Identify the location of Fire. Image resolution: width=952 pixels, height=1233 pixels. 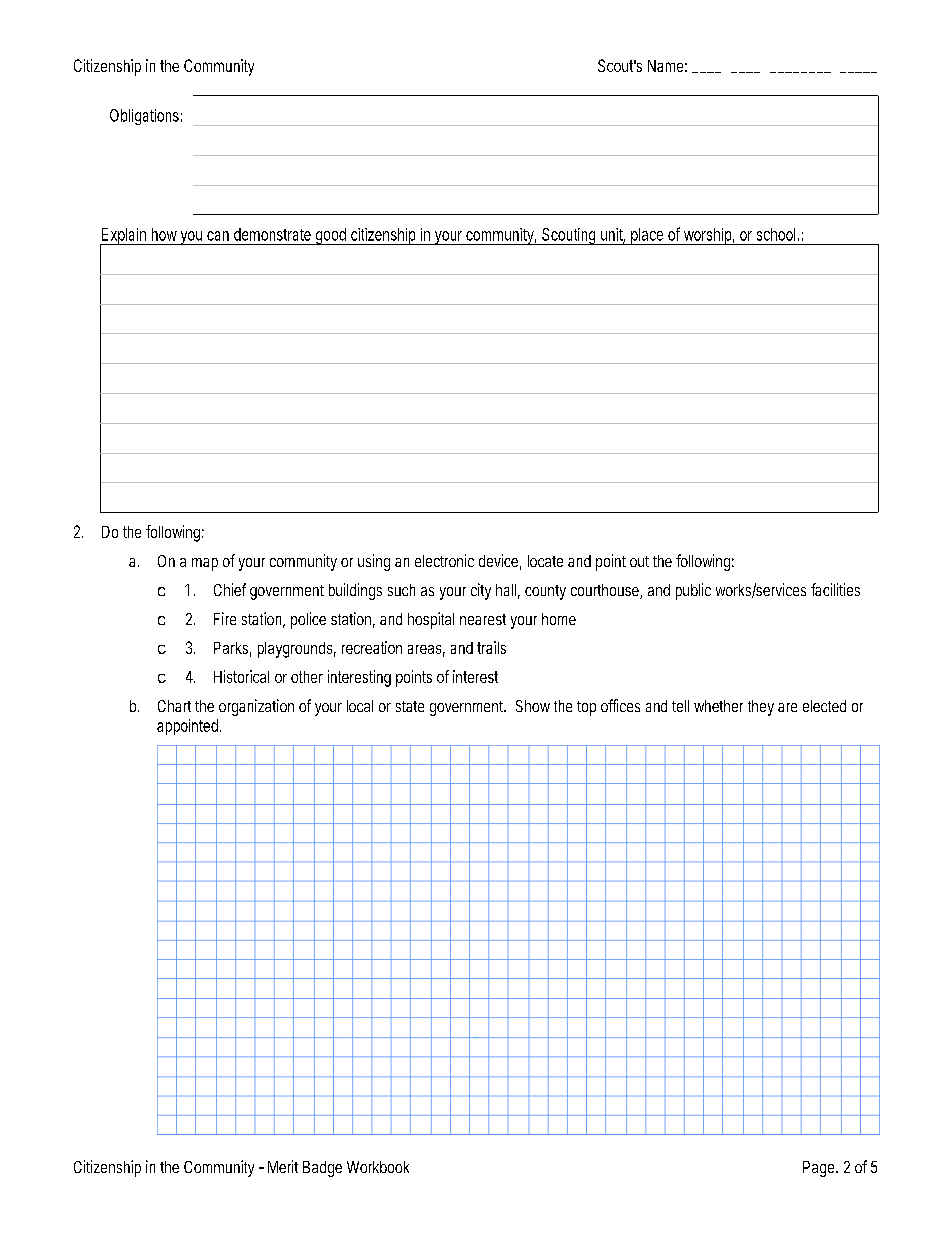
(225, 618).
